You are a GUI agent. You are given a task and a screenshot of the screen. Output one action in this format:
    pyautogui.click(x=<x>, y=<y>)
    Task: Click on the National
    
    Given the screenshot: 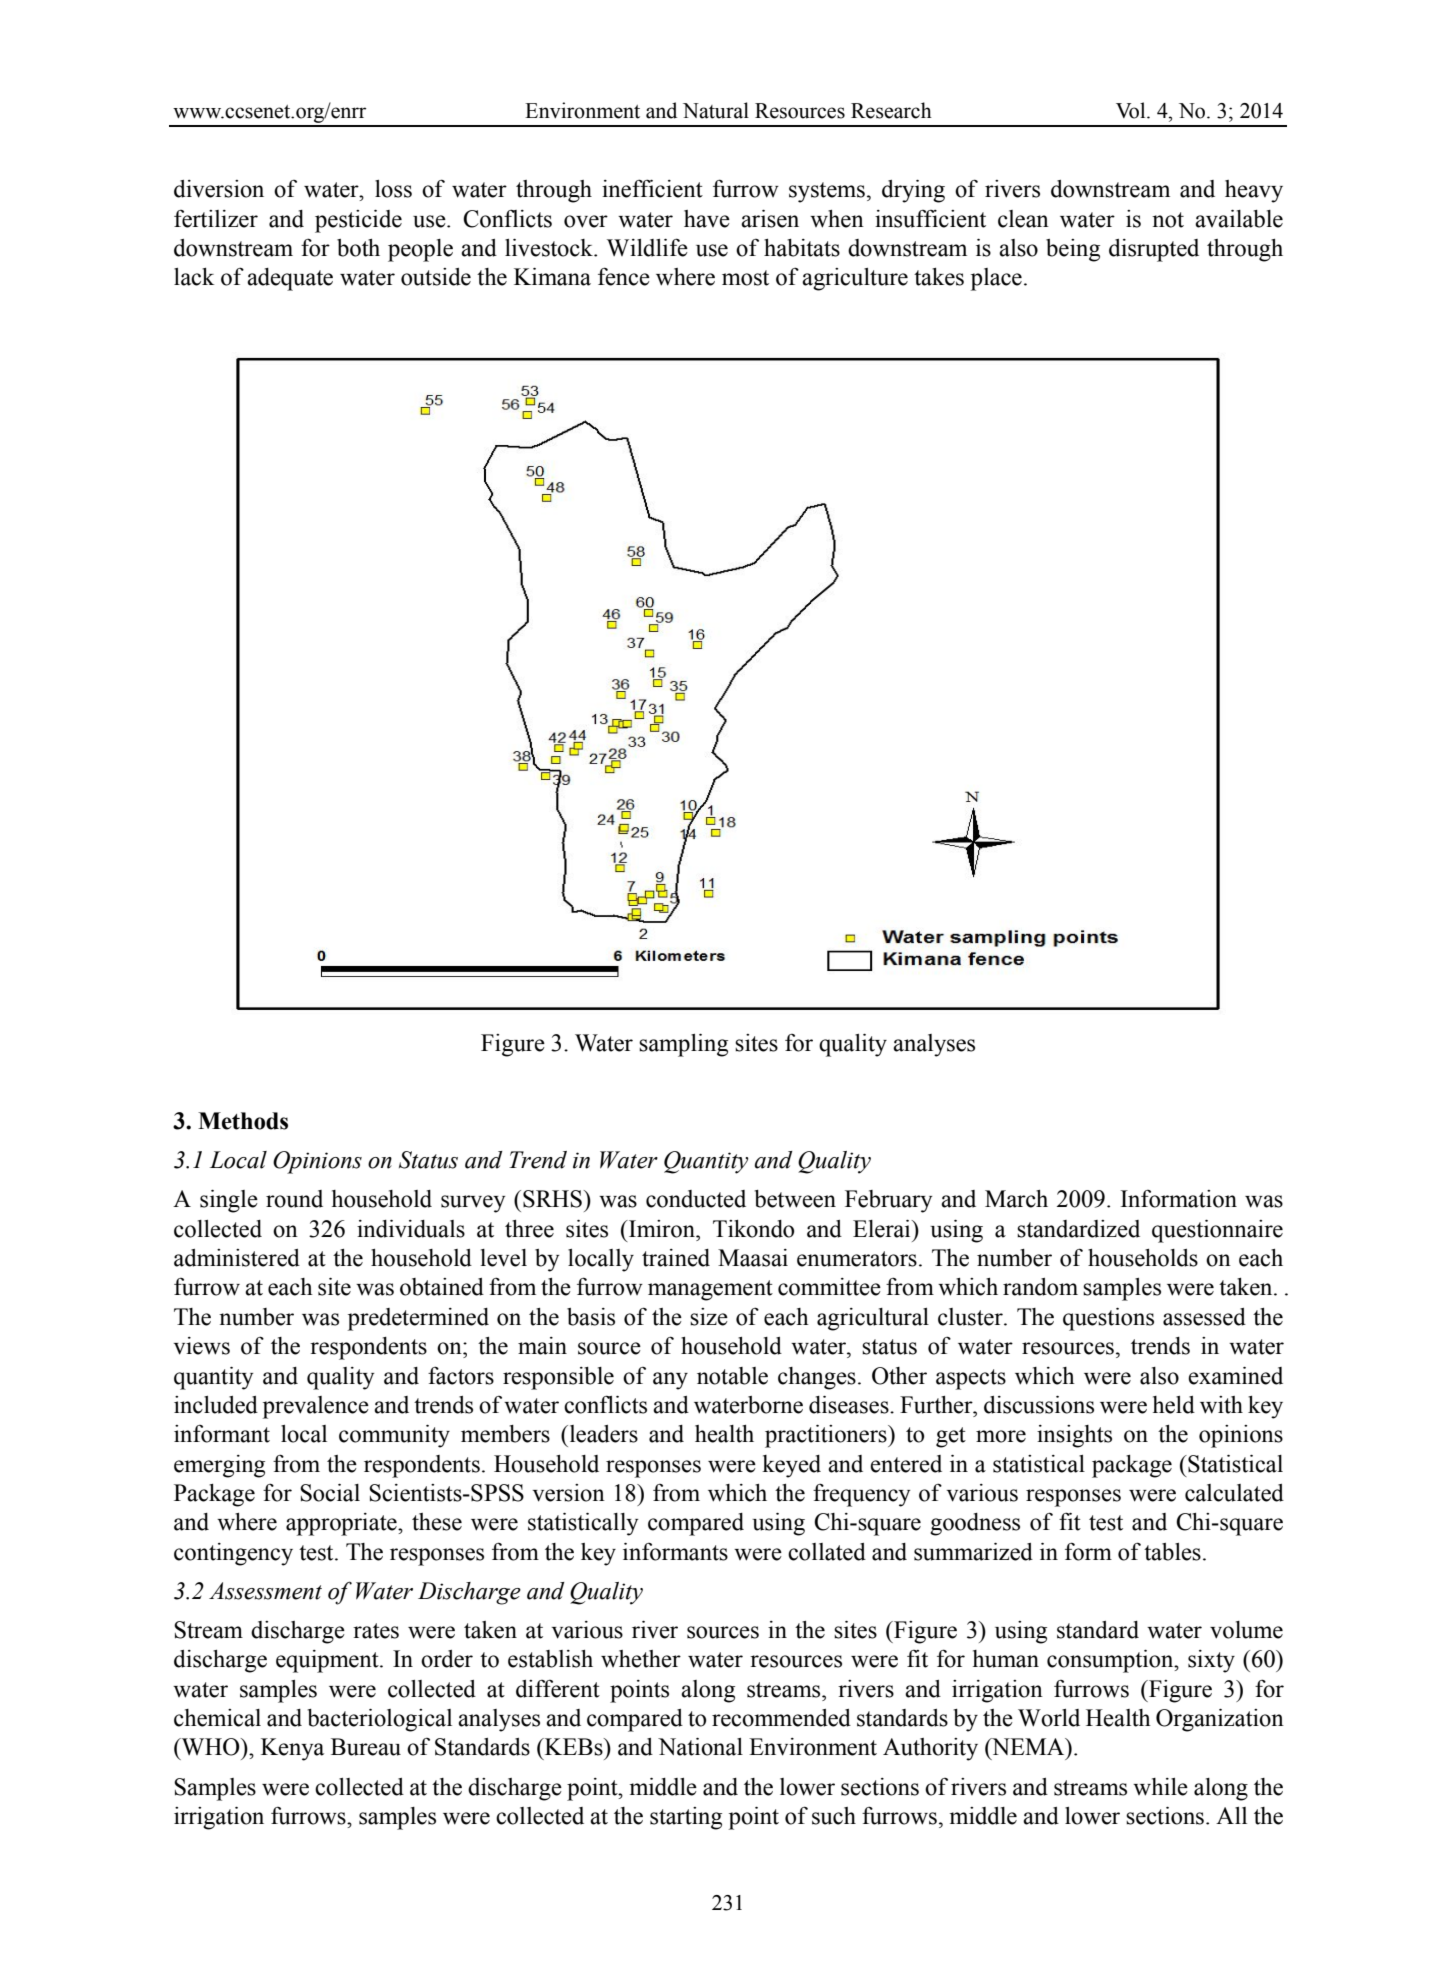 What is the action you would take?
    pyautogui.click(x=700, y=1747)
